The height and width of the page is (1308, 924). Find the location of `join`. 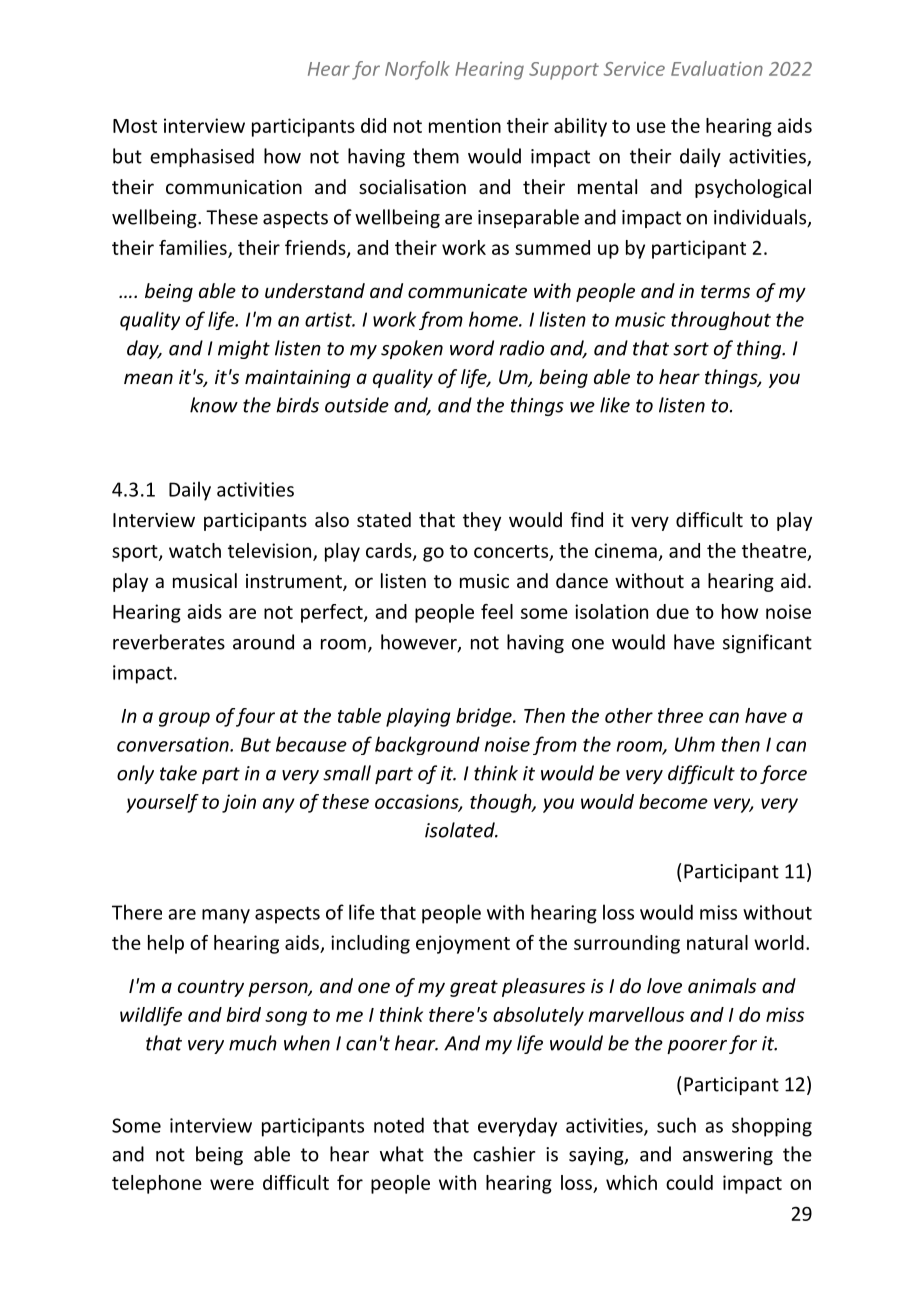

join is located at coordinates (239, 803).
